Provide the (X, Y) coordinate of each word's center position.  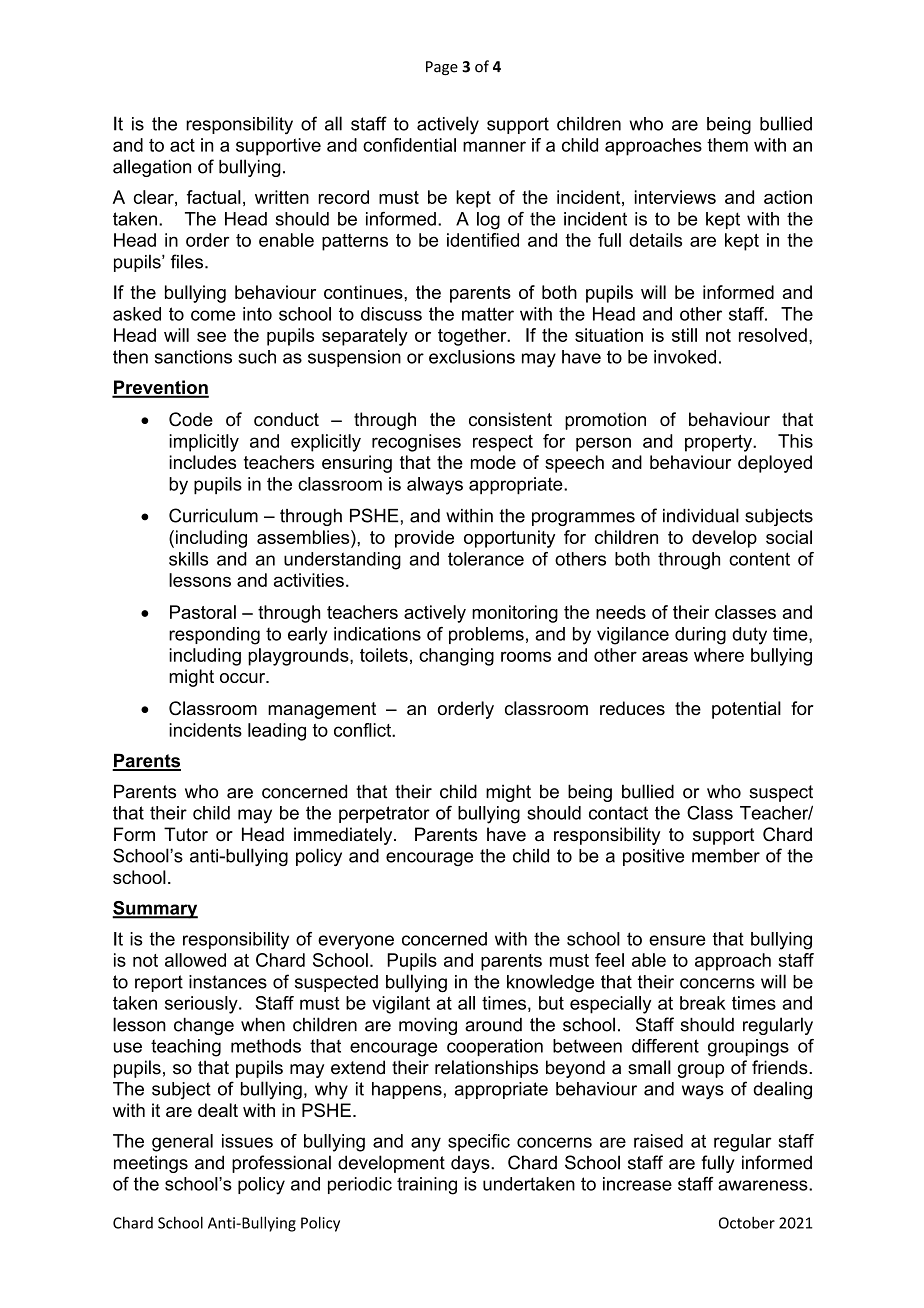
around (493, 1025)
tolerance (486, 559)
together (473, 337)
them (727, 145)
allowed (195, 960)
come (213, 315)
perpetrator (384, 814)
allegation (152, 168)
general (182, 1143)
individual (701, 515)
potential (746, 710)
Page (442, 68)
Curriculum (213, 515)
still (684, 335)
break (703, 1003)
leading (277, 732)
